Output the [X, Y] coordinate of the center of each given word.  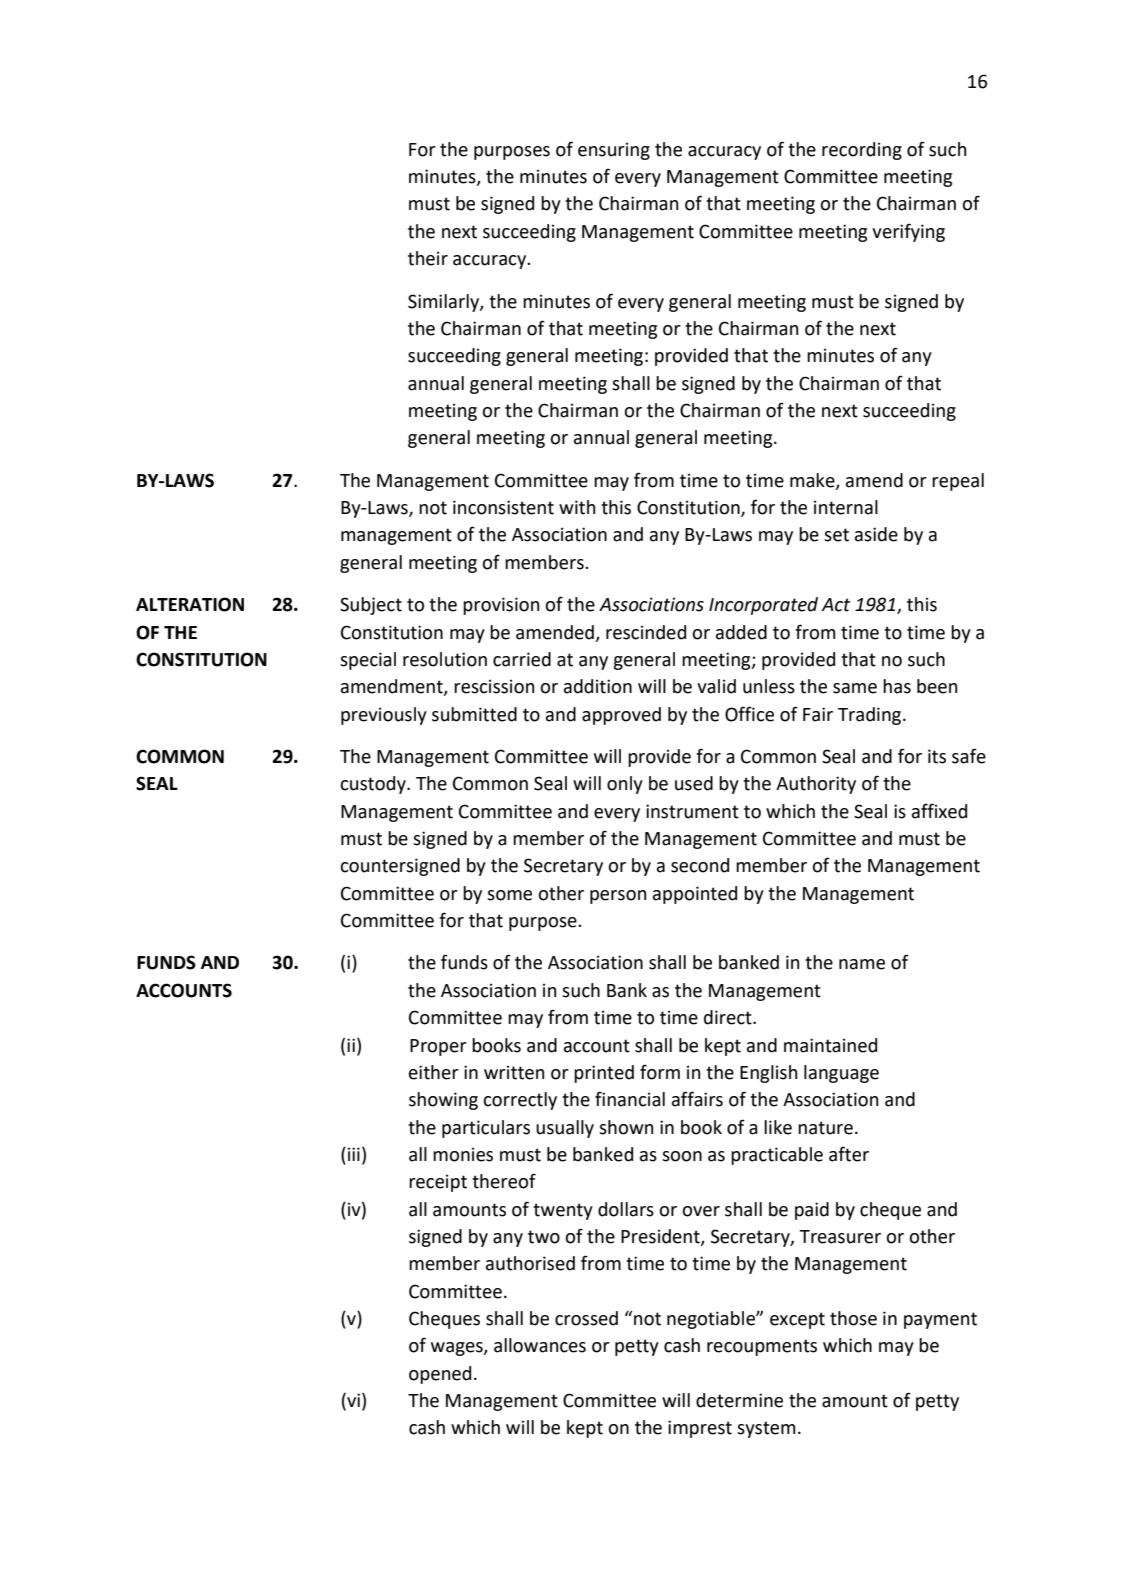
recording [862, 151]
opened [440, 1375]
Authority [816, 785]
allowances [540, 1345]
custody [374, 785]
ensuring [614, 151]
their [428, 258]
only [625, 785]
